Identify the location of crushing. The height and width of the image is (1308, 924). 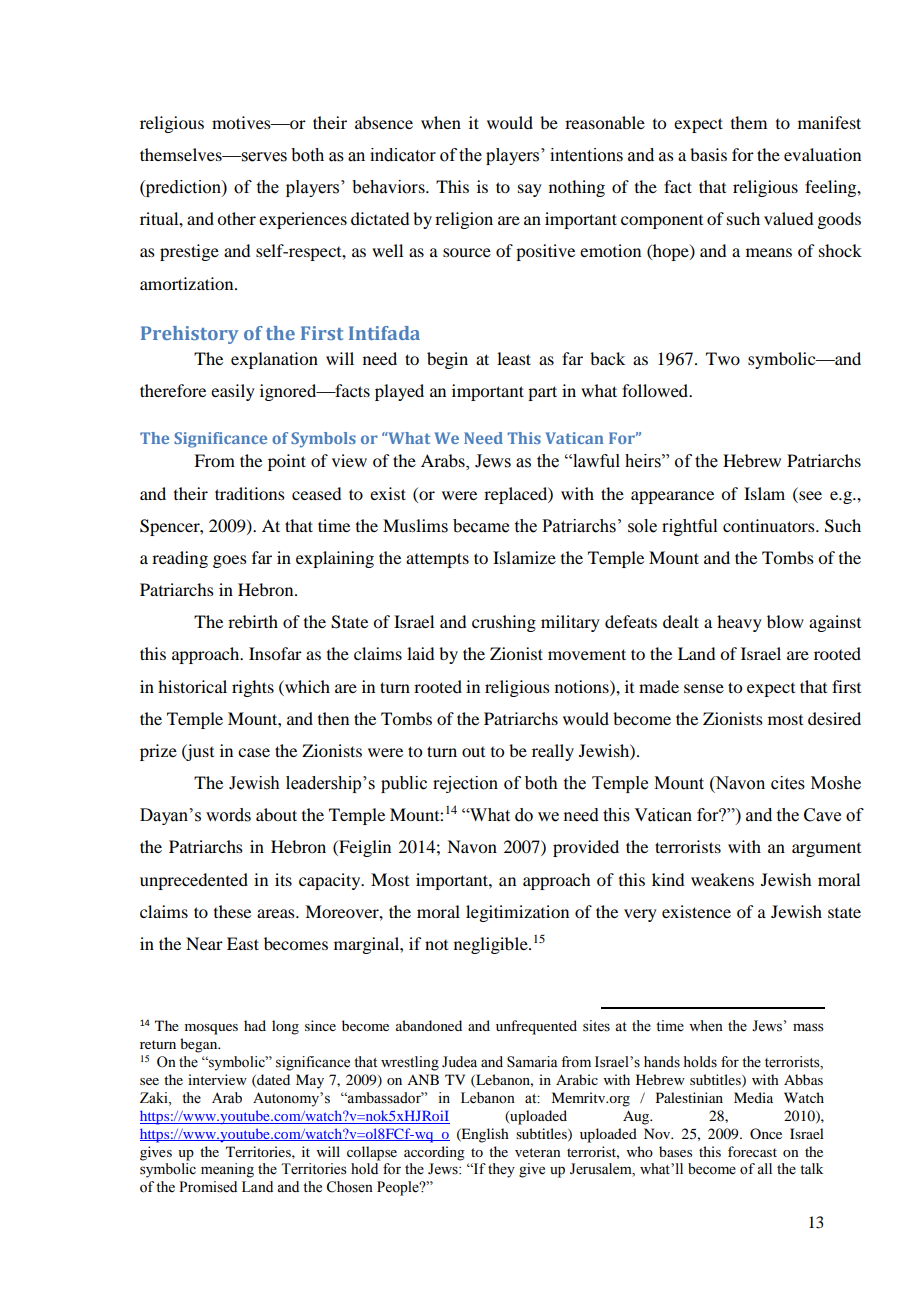
(504, 623).
